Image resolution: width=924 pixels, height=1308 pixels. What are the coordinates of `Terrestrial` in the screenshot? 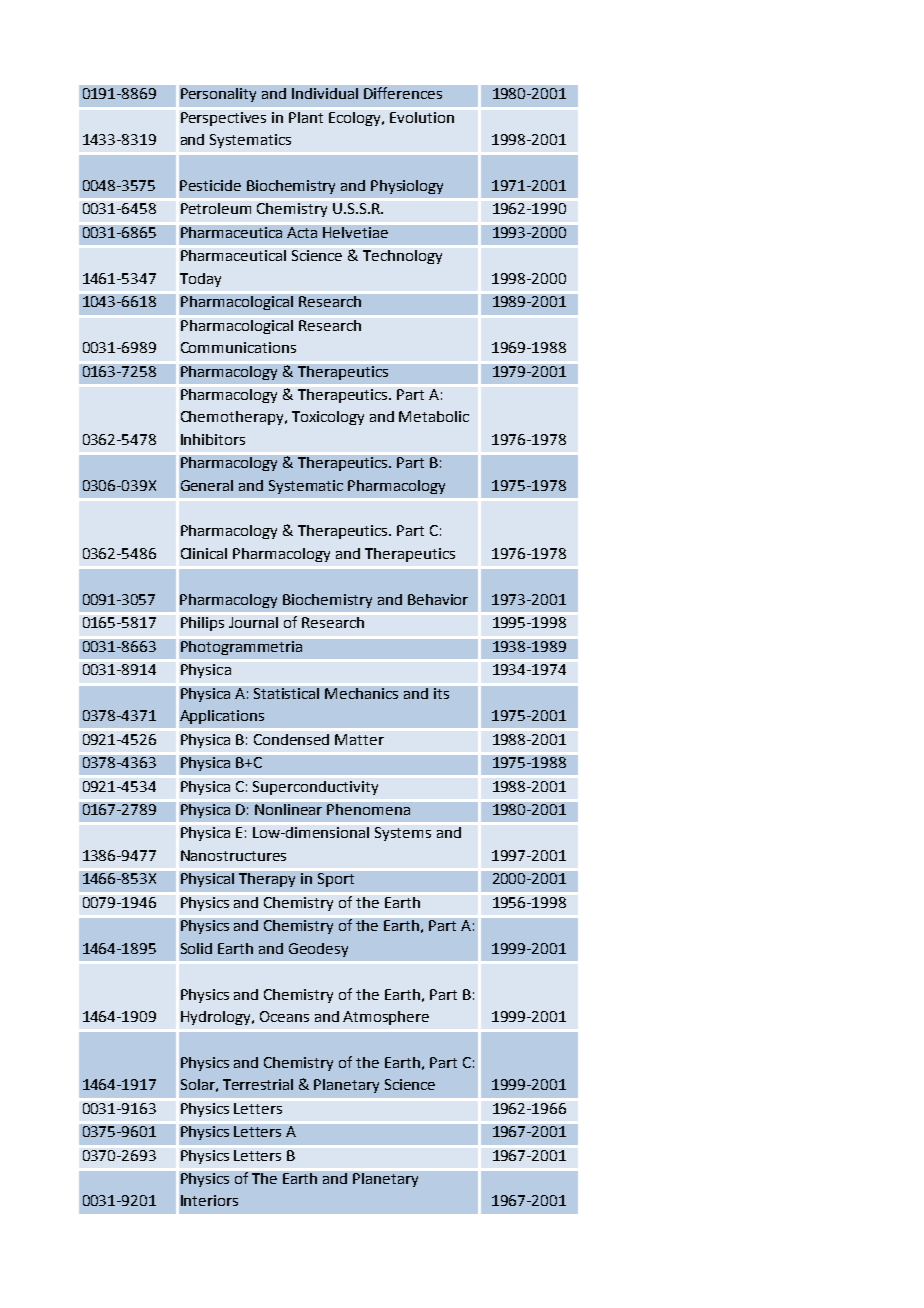 It's located at (258, 1084).
